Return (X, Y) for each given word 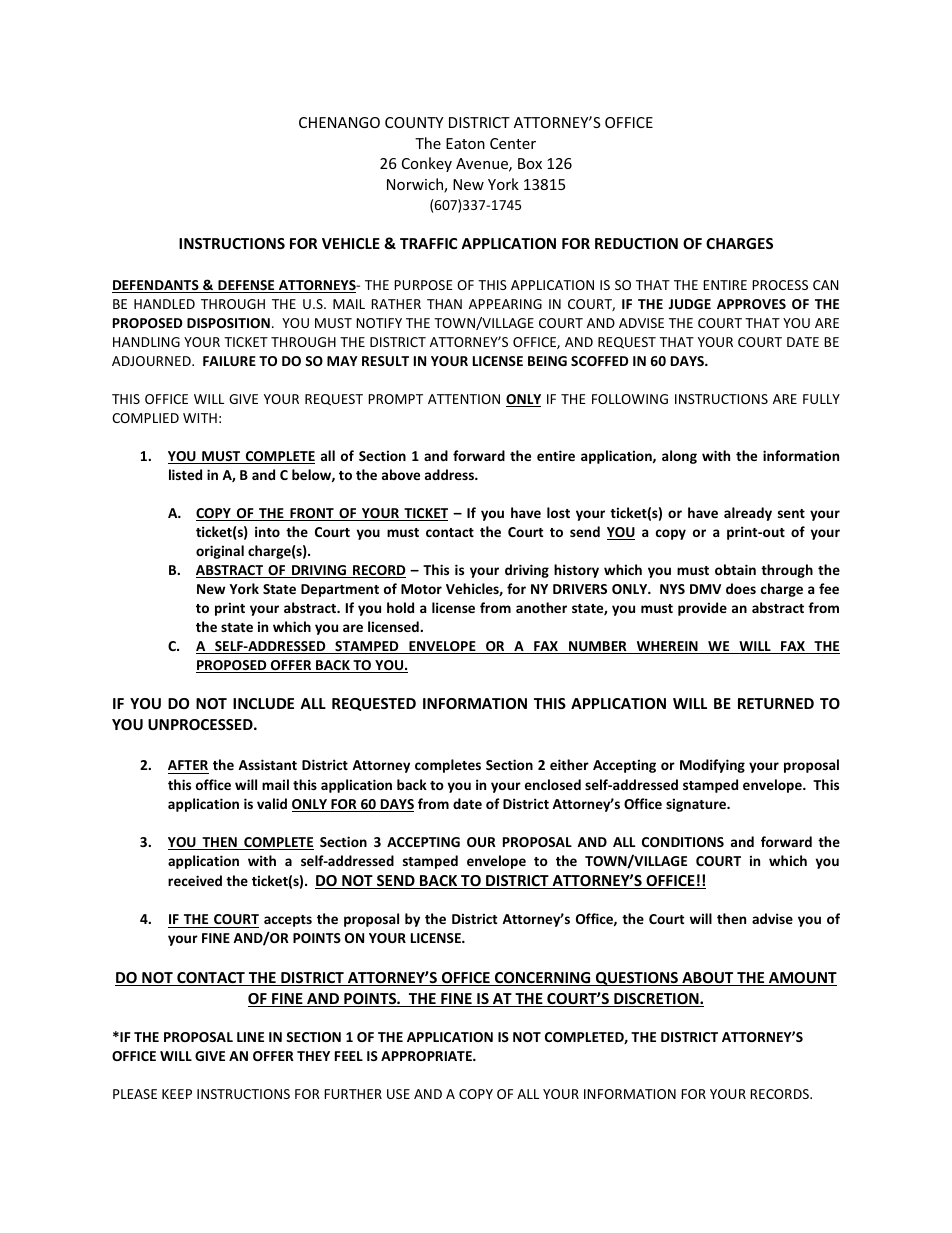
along (679, 457)
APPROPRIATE (427, 1056)
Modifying (712, 766)
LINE (250, 1037)
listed (185, 474)
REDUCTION (636, 243)
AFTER (188, 765)
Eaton (465, 143)
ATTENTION (464, 399)
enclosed (553, 784)
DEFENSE (246, 286)
